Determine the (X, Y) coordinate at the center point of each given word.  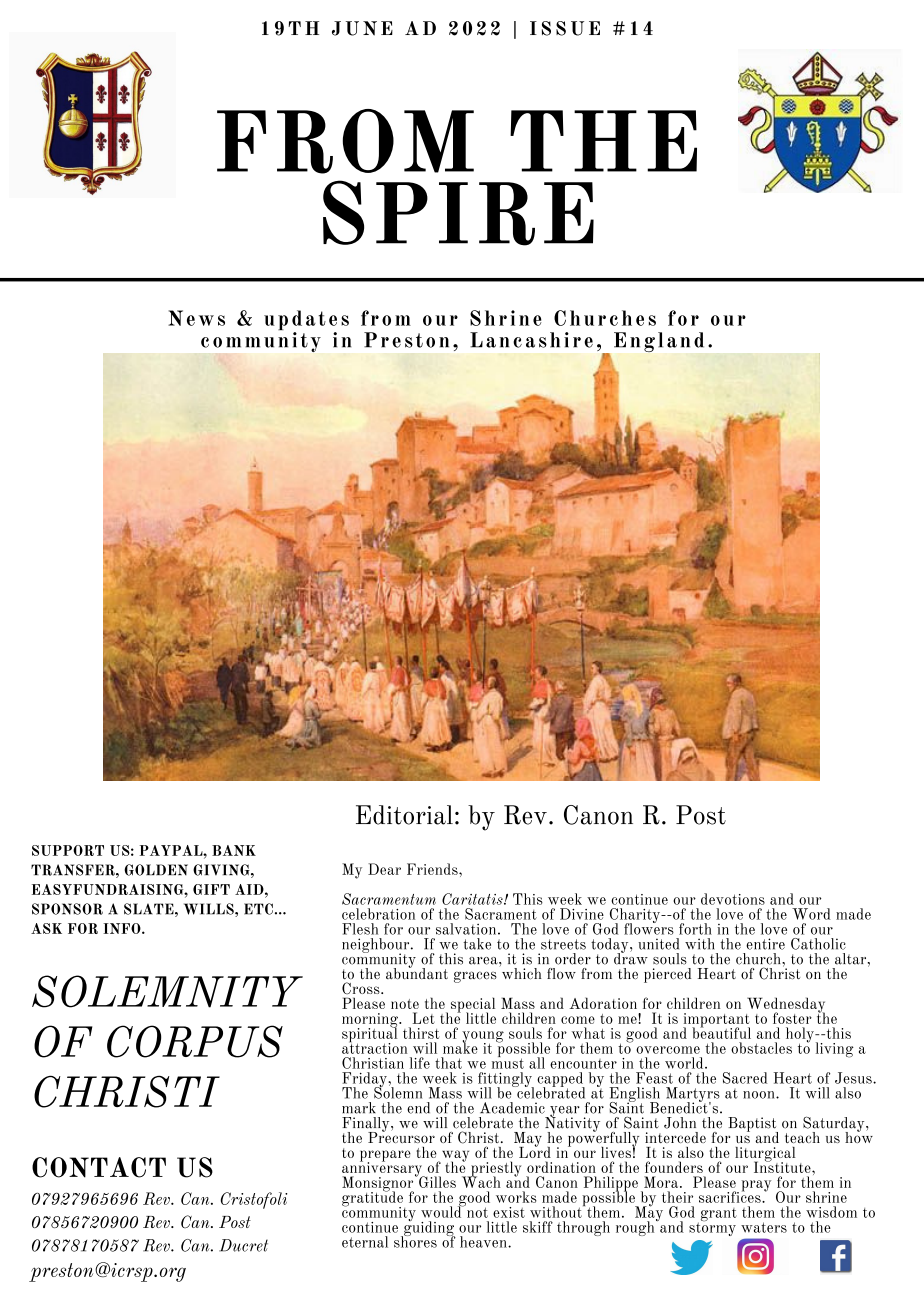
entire (765, 944)
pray (756, 1186)
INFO (123, 928)
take (477, 944)
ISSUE (565, 28)
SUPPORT (68, 850)
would (442, 1211)
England (659, 342)
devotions (733, 899)
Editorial (404, 815)
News (196, 318)
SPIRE (458, 213)
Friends (433, 869)
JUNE (362, 28)
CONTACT (99, 1167)
